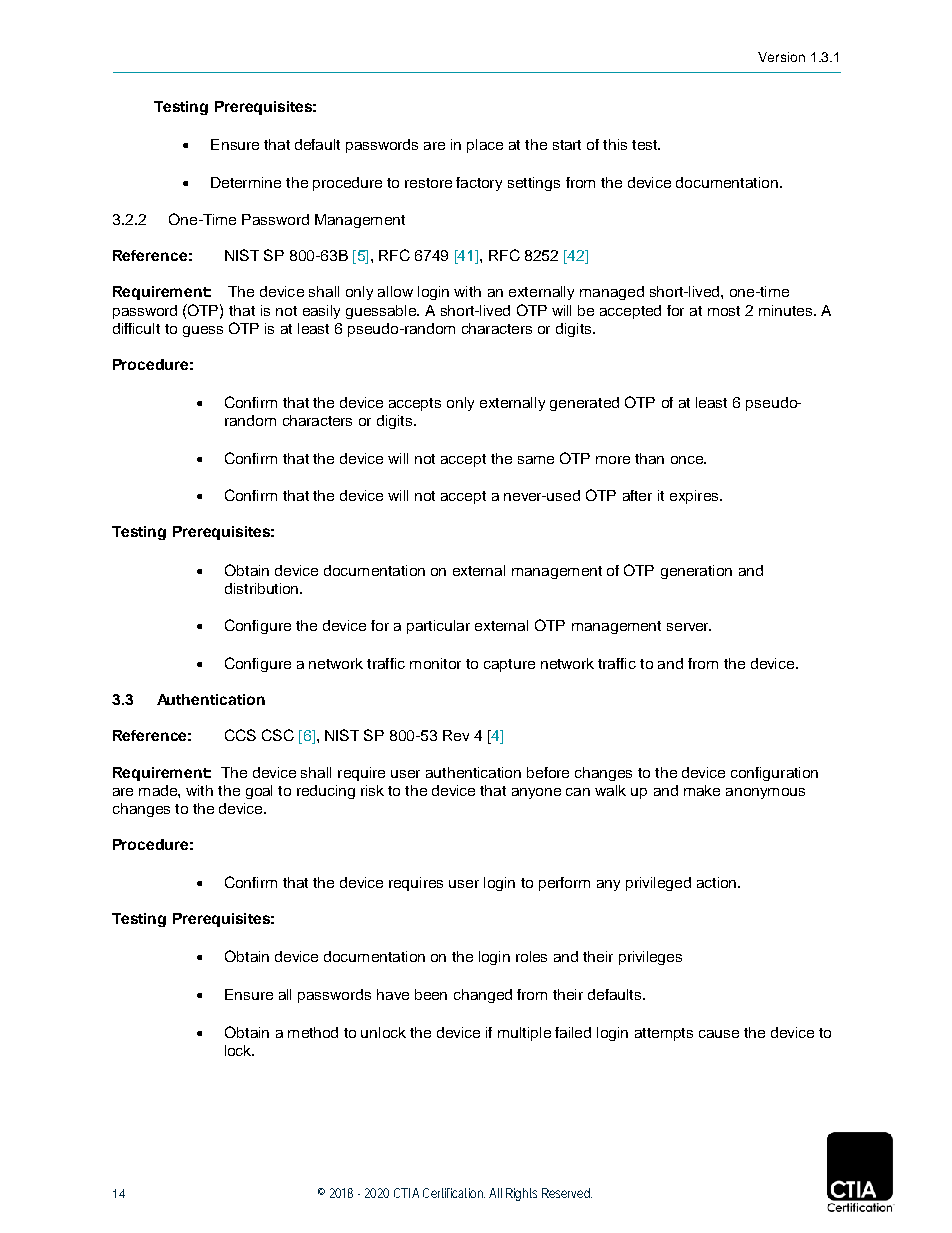 This screenshot has height=1233, width=952. I want to click on Version, so click(781, 57).
